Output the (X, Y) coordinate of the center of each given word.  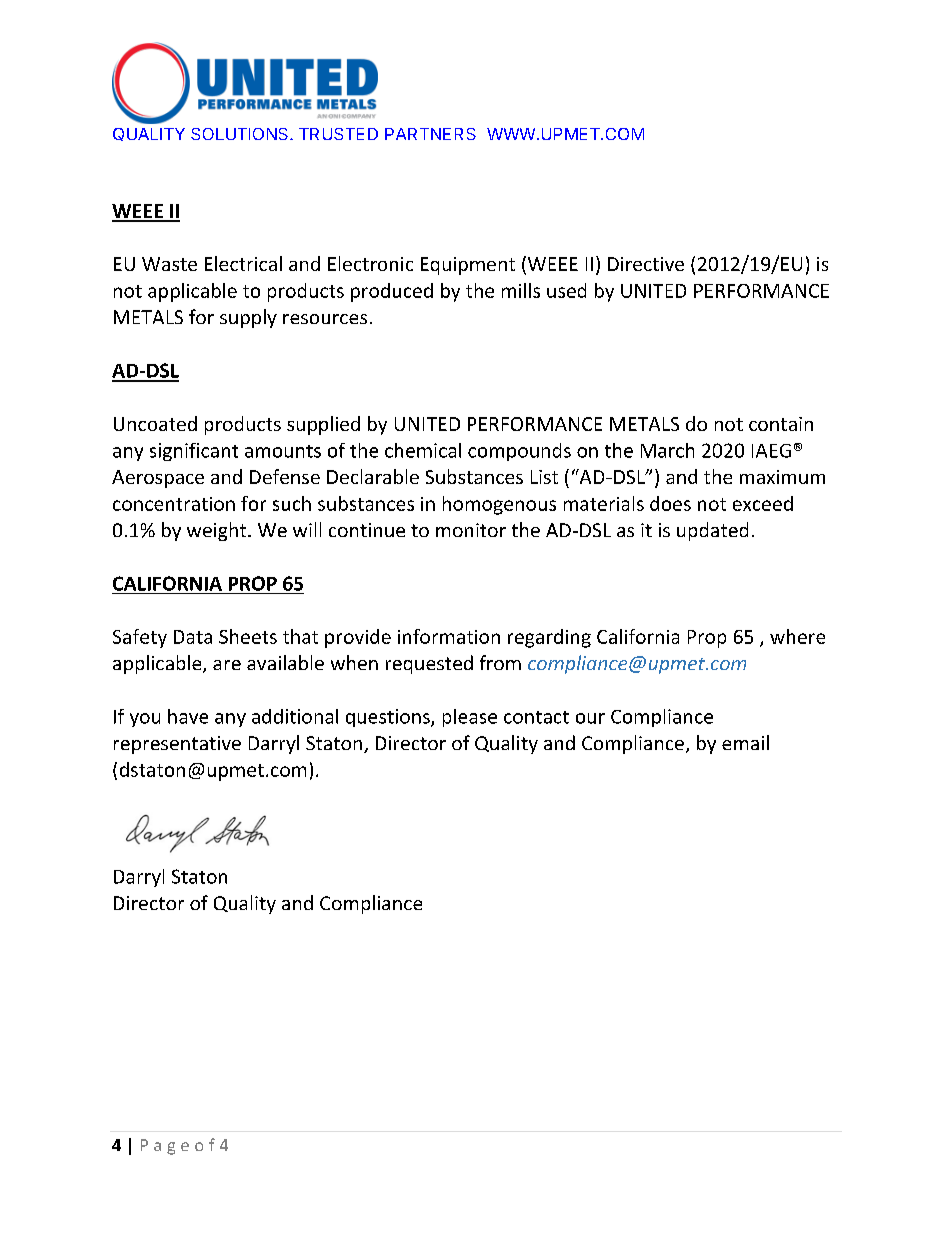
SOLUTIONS (241, 134)
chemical (423, 450)
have (188, 716)
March (667, 450)
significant (194, 452)
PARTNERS (430, 134)
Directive (646, 264)
